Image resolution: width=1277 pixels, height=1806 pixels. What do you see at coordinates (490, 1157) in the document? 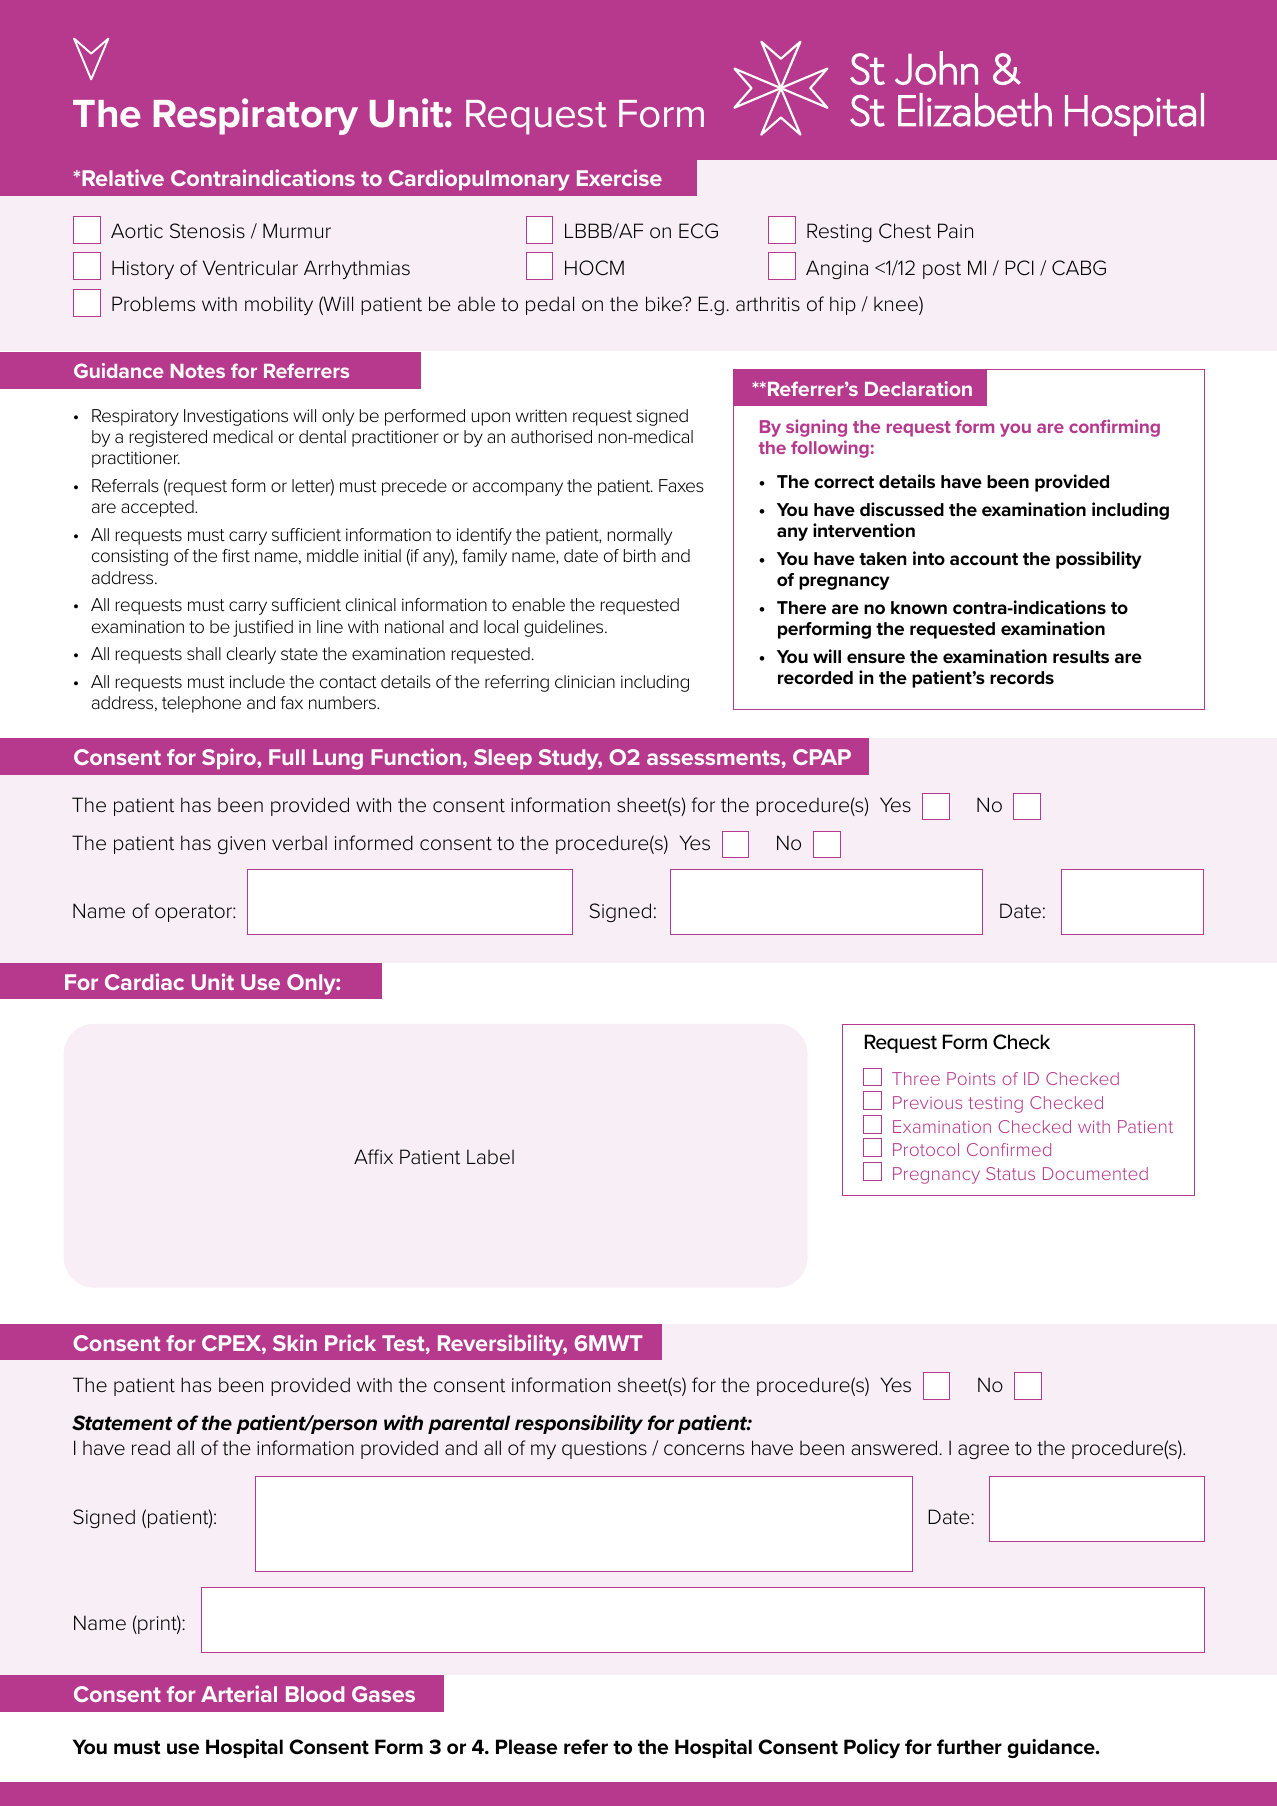
I see `Label` at bounding box center [490, 1157].
